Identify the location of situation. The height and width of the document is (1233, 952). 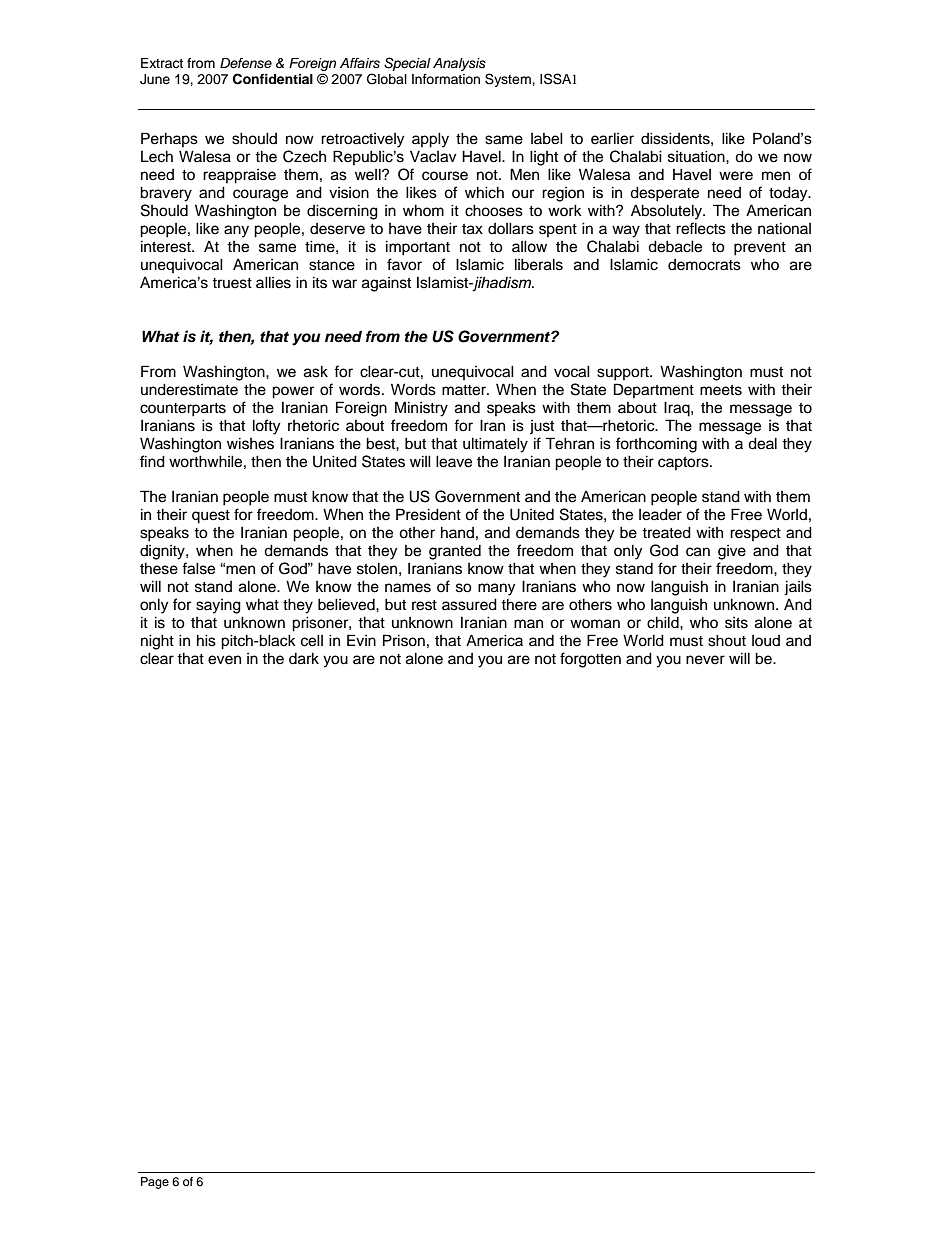
(697, 156).
